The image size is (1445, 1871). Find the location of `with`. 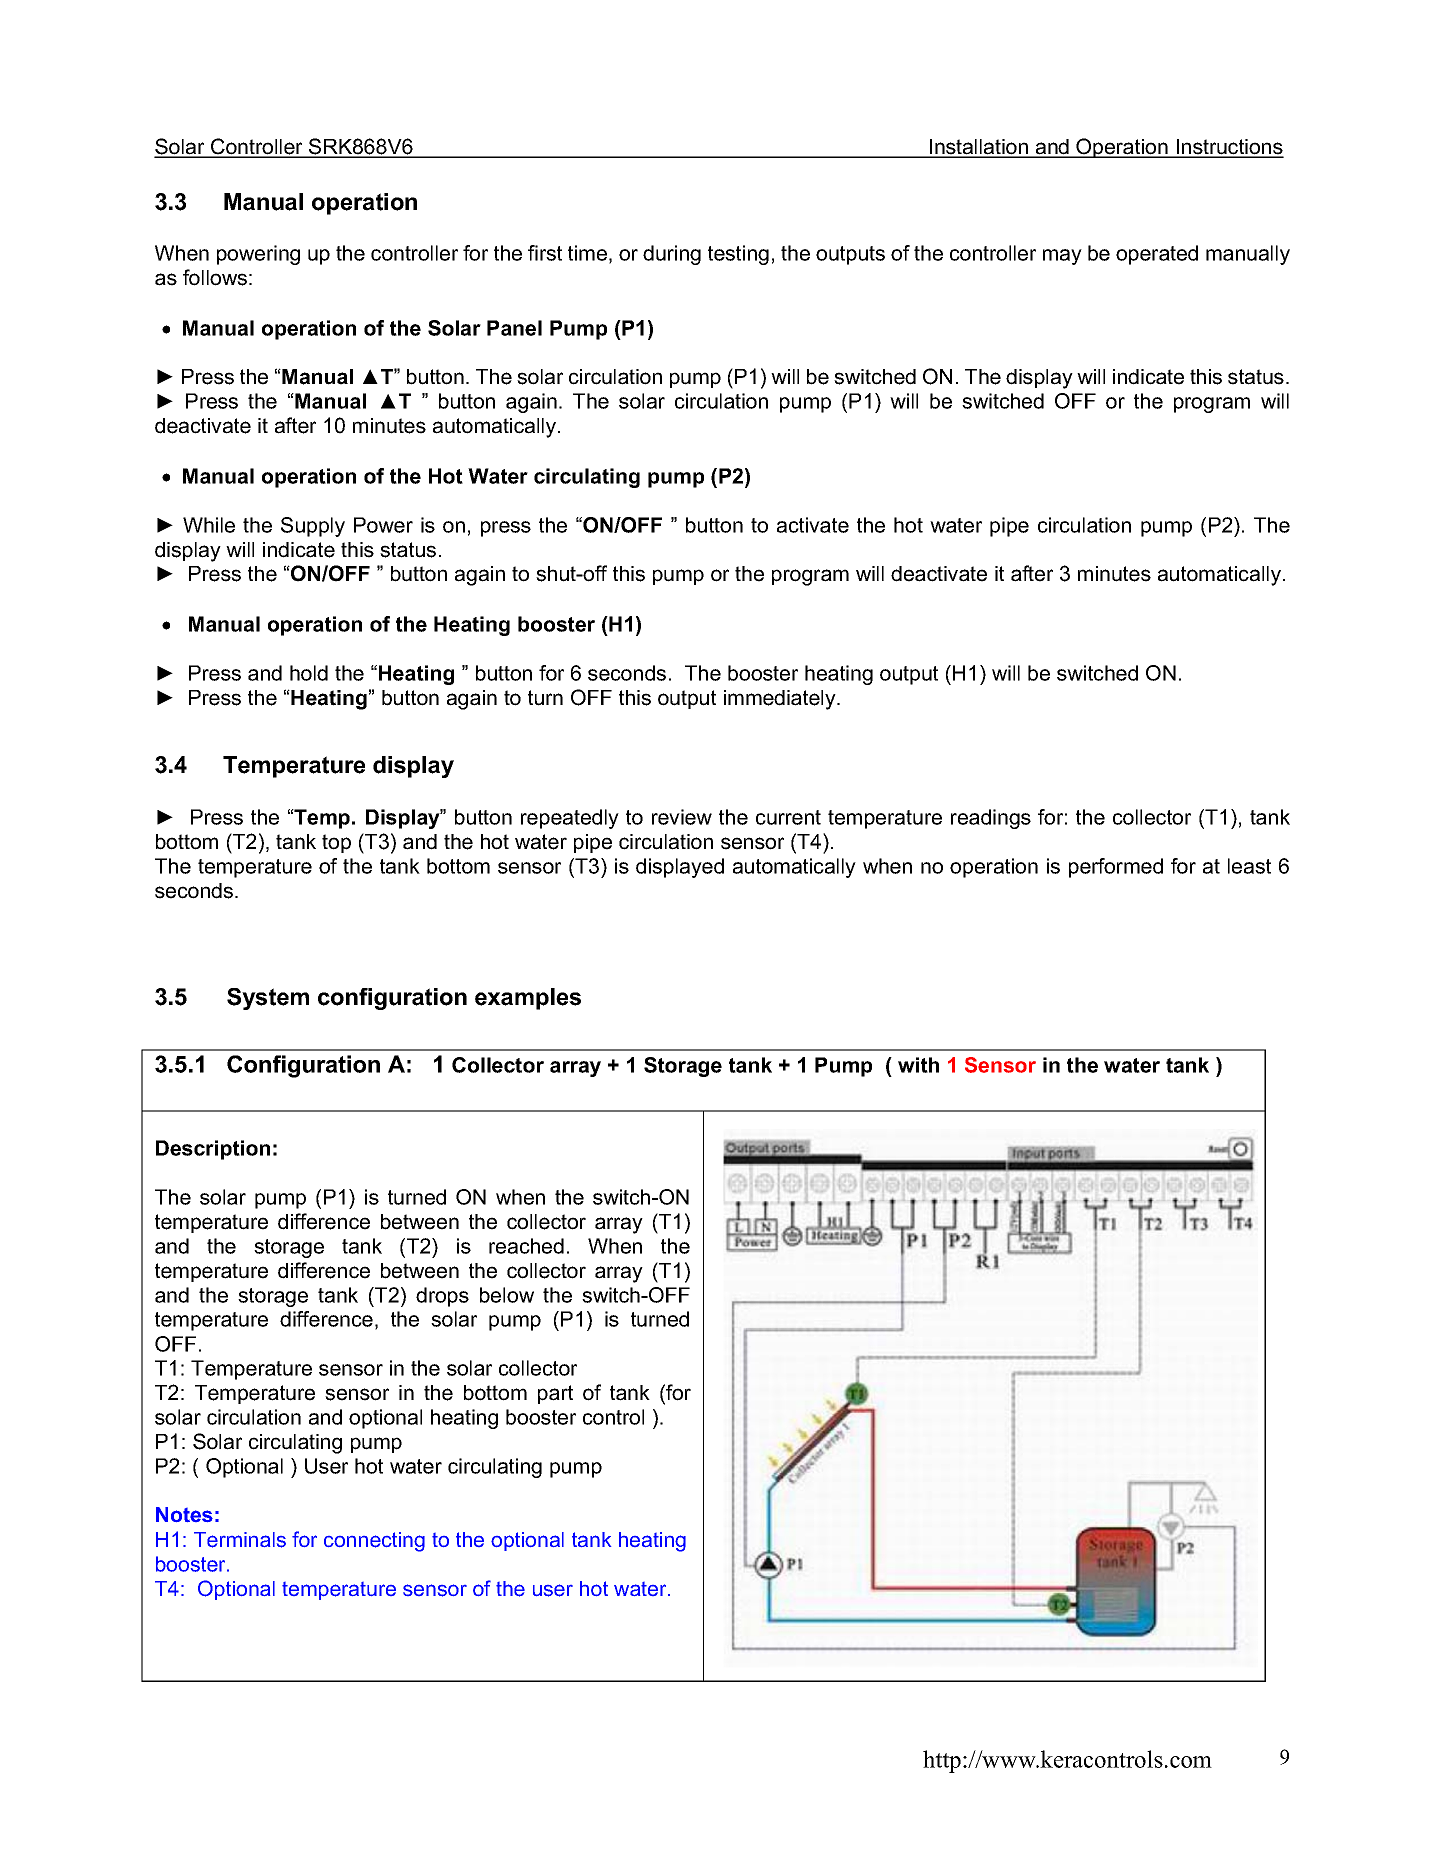

with is located at coordinates (918, 1065).
